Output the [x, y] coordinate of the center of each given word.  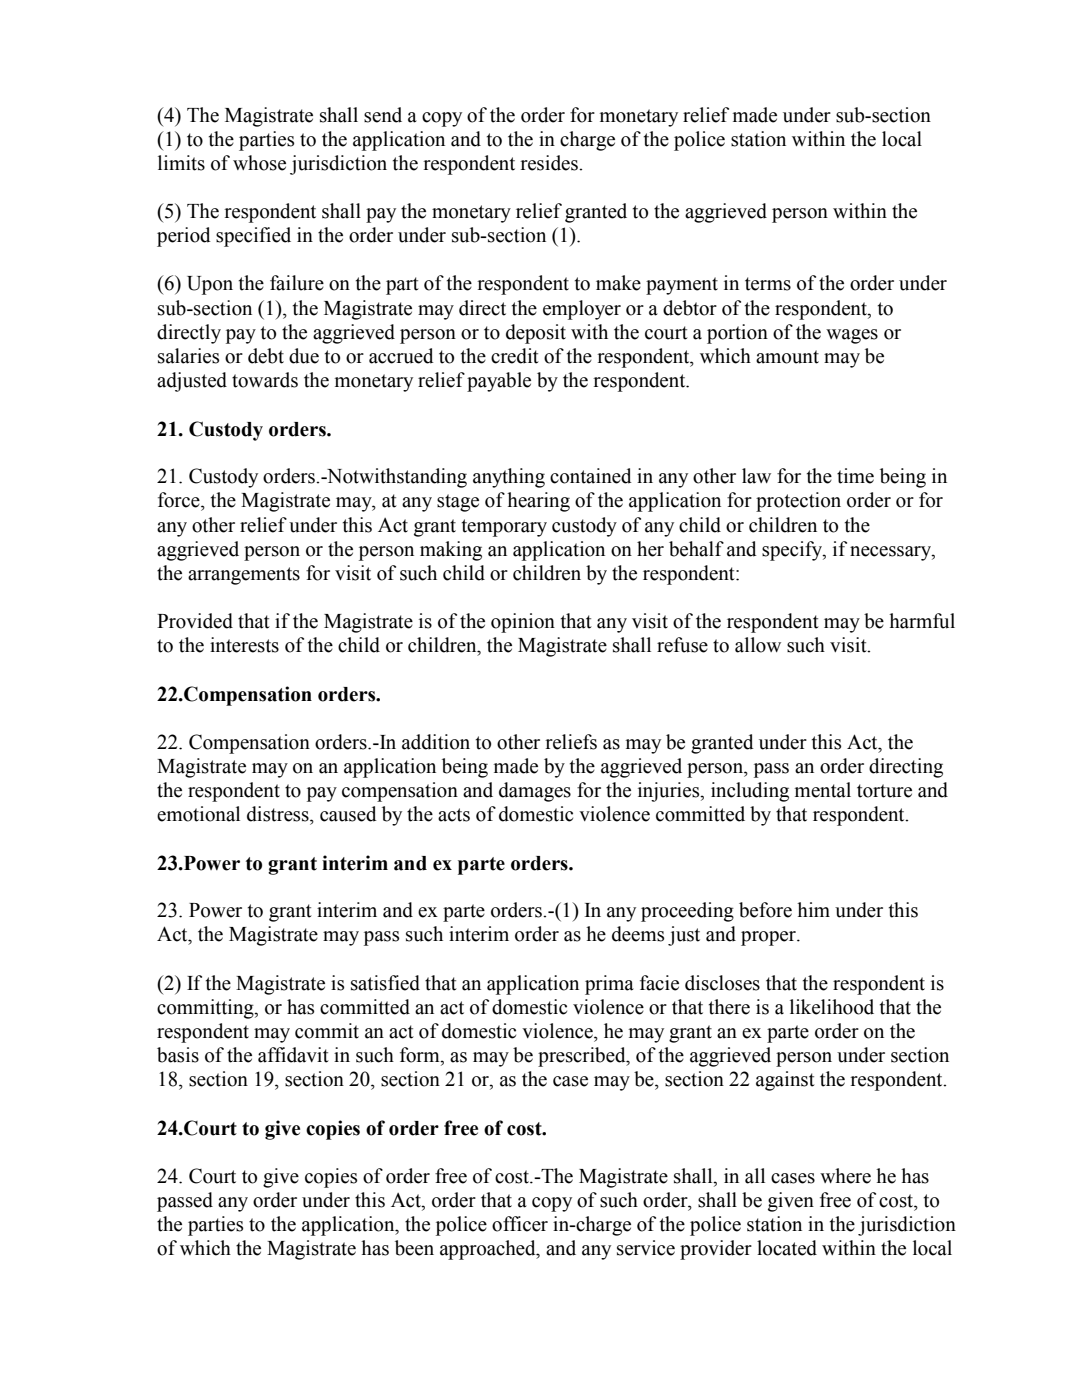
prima [609, 985]
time [855, 476]
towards [265, 380]
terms [768, 284]
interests [244, 645]
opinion [523, 623]
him [813, 909]
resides [550, 163]
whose [259, 163]
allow [758, 645]
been [414, 1248]
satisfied [385, 983]
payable [499, 382]
